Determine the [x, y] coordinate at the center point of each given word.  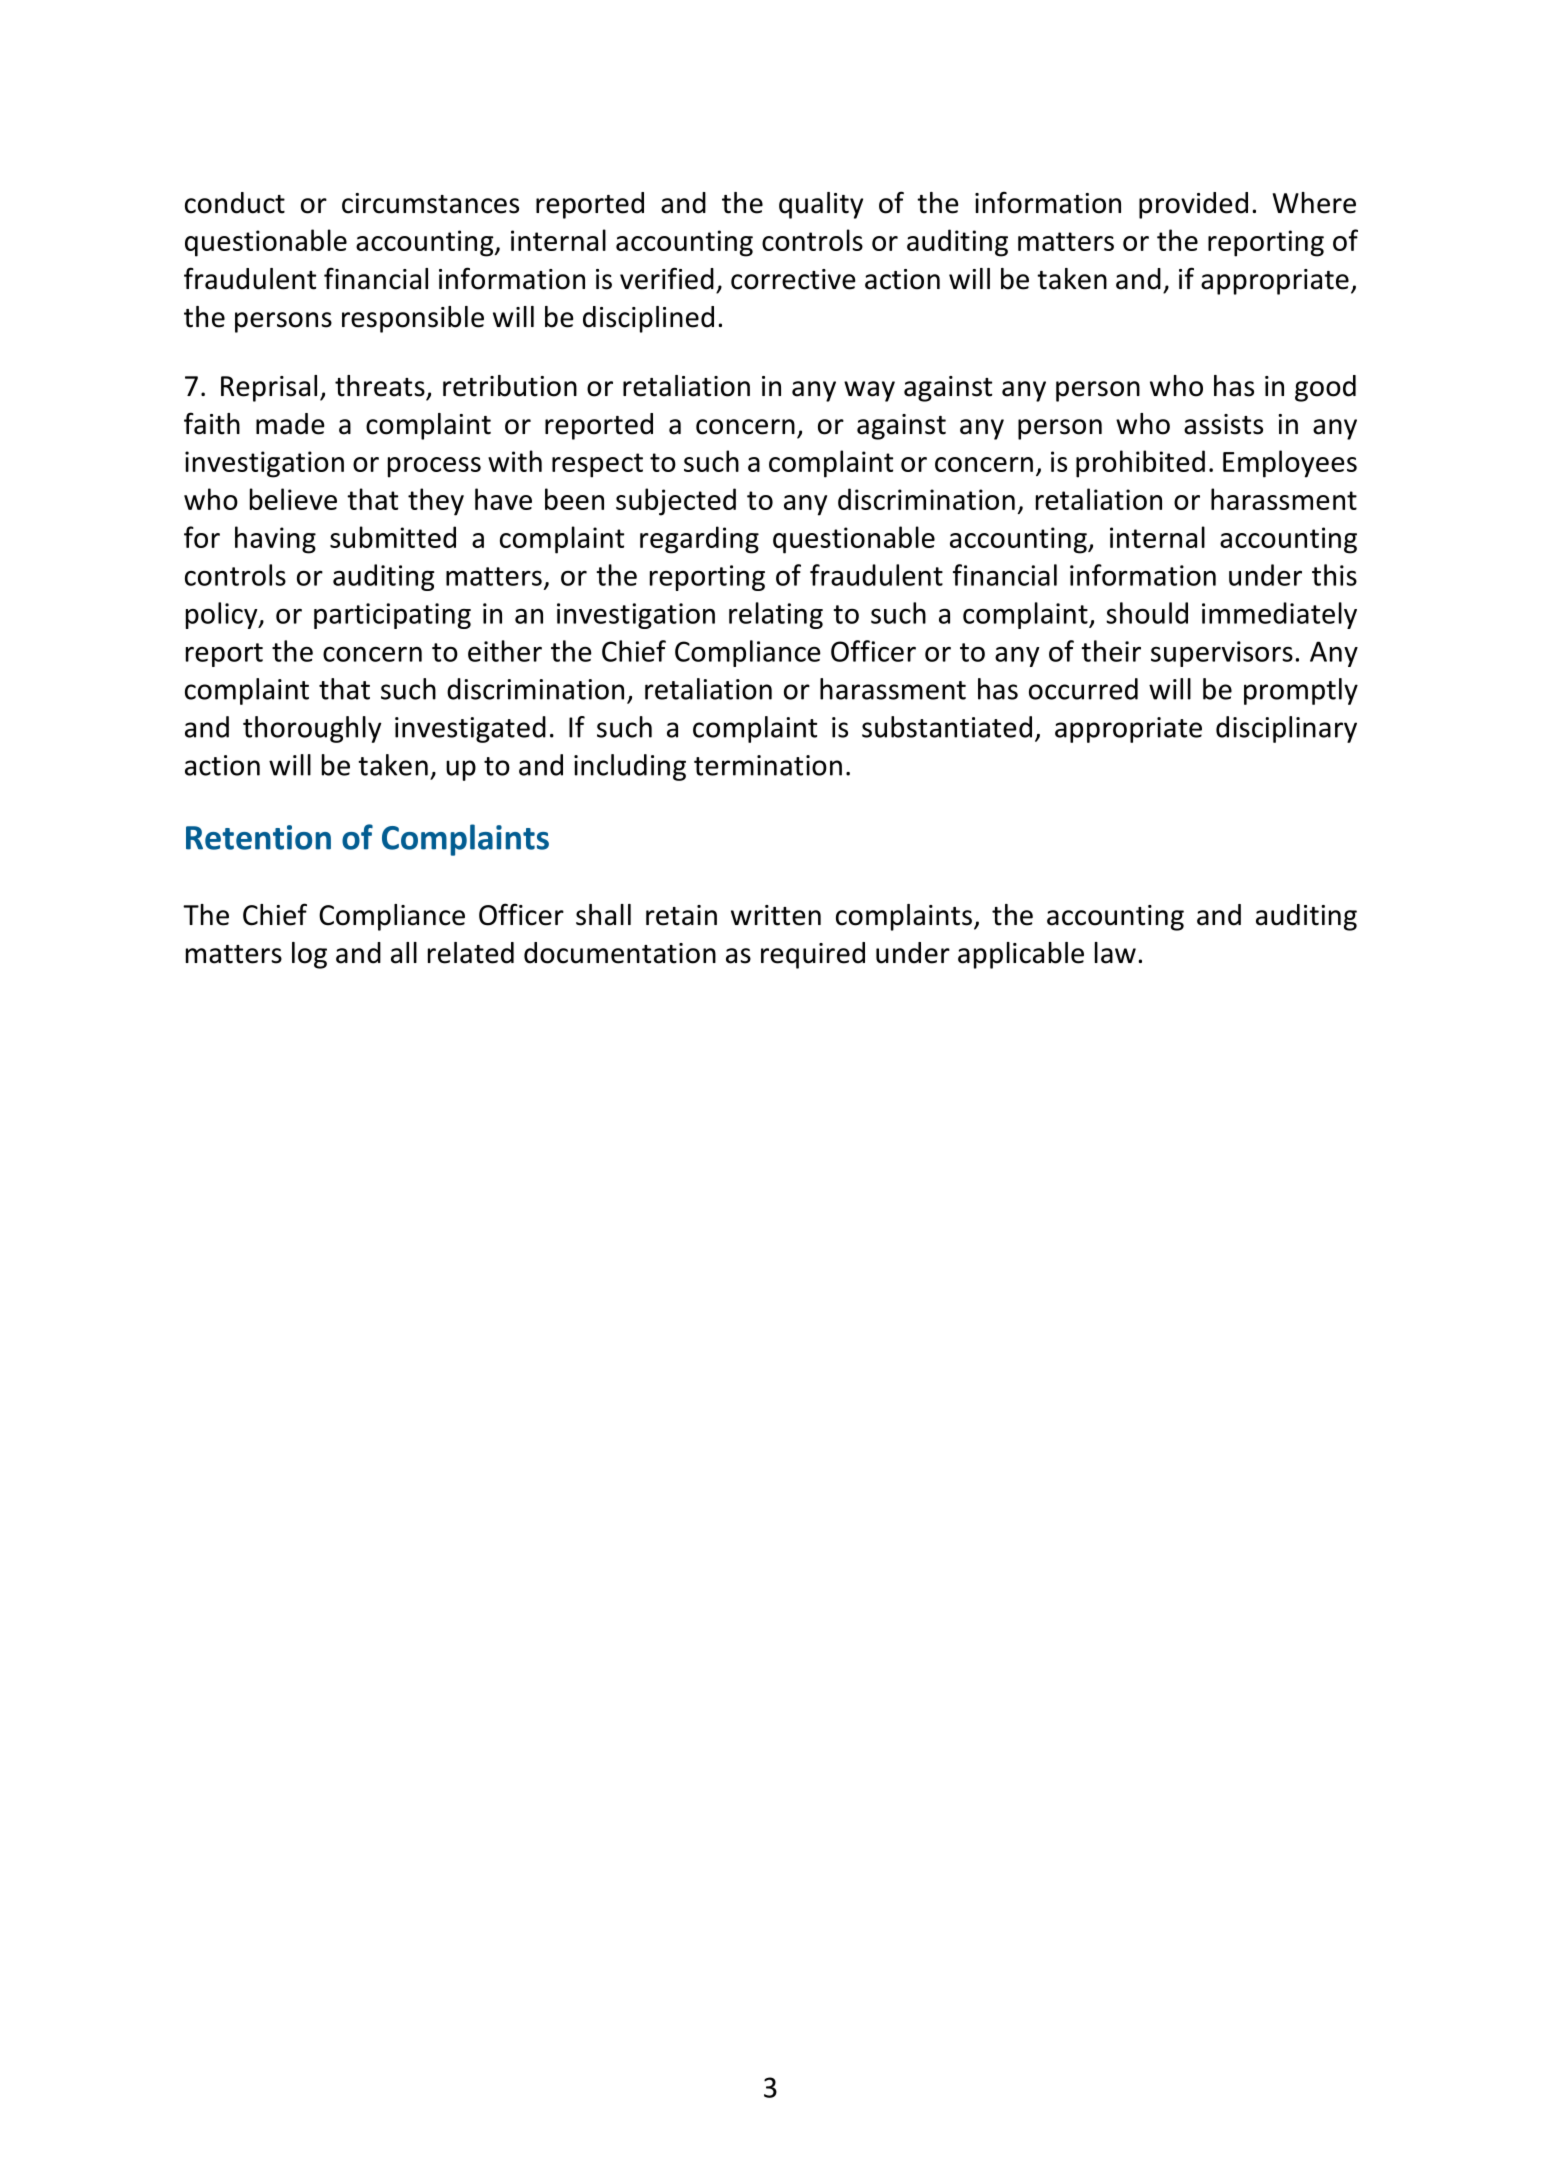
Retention [258, 837]
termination [768, 765]
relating [776, 615]
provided [1193, 205]
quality [821, 205]
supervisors [1222, 654]
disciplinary [1286, 729]
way [869, 391]
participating [392, 616]
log [309, 955]
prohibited [1140, 464]
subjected [676, 502]
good [1325, 388]
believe [293, 499]
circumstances [430, 203]
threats [380, 386]
